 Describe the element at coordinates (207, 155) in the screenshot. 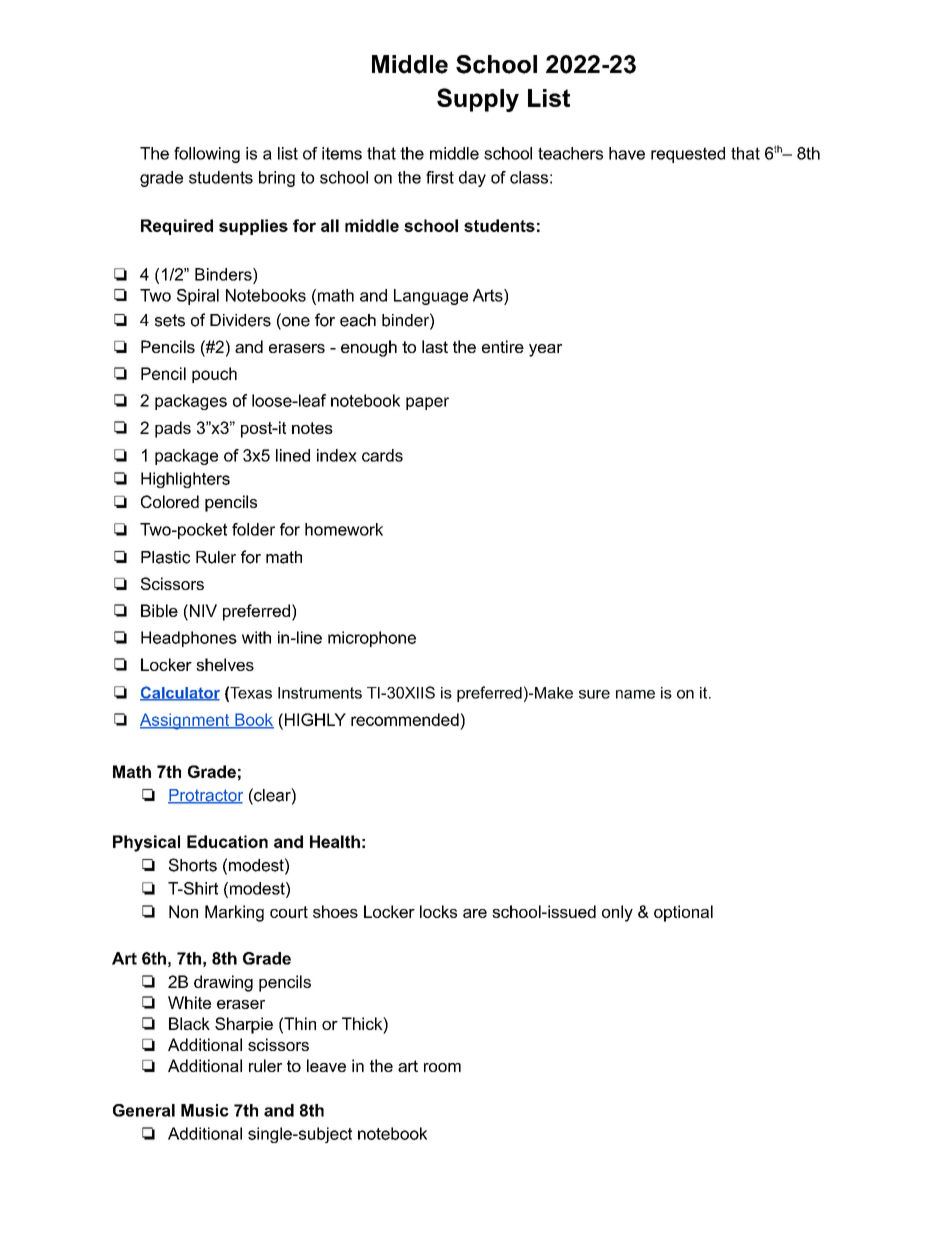

I see `following` at that location.
